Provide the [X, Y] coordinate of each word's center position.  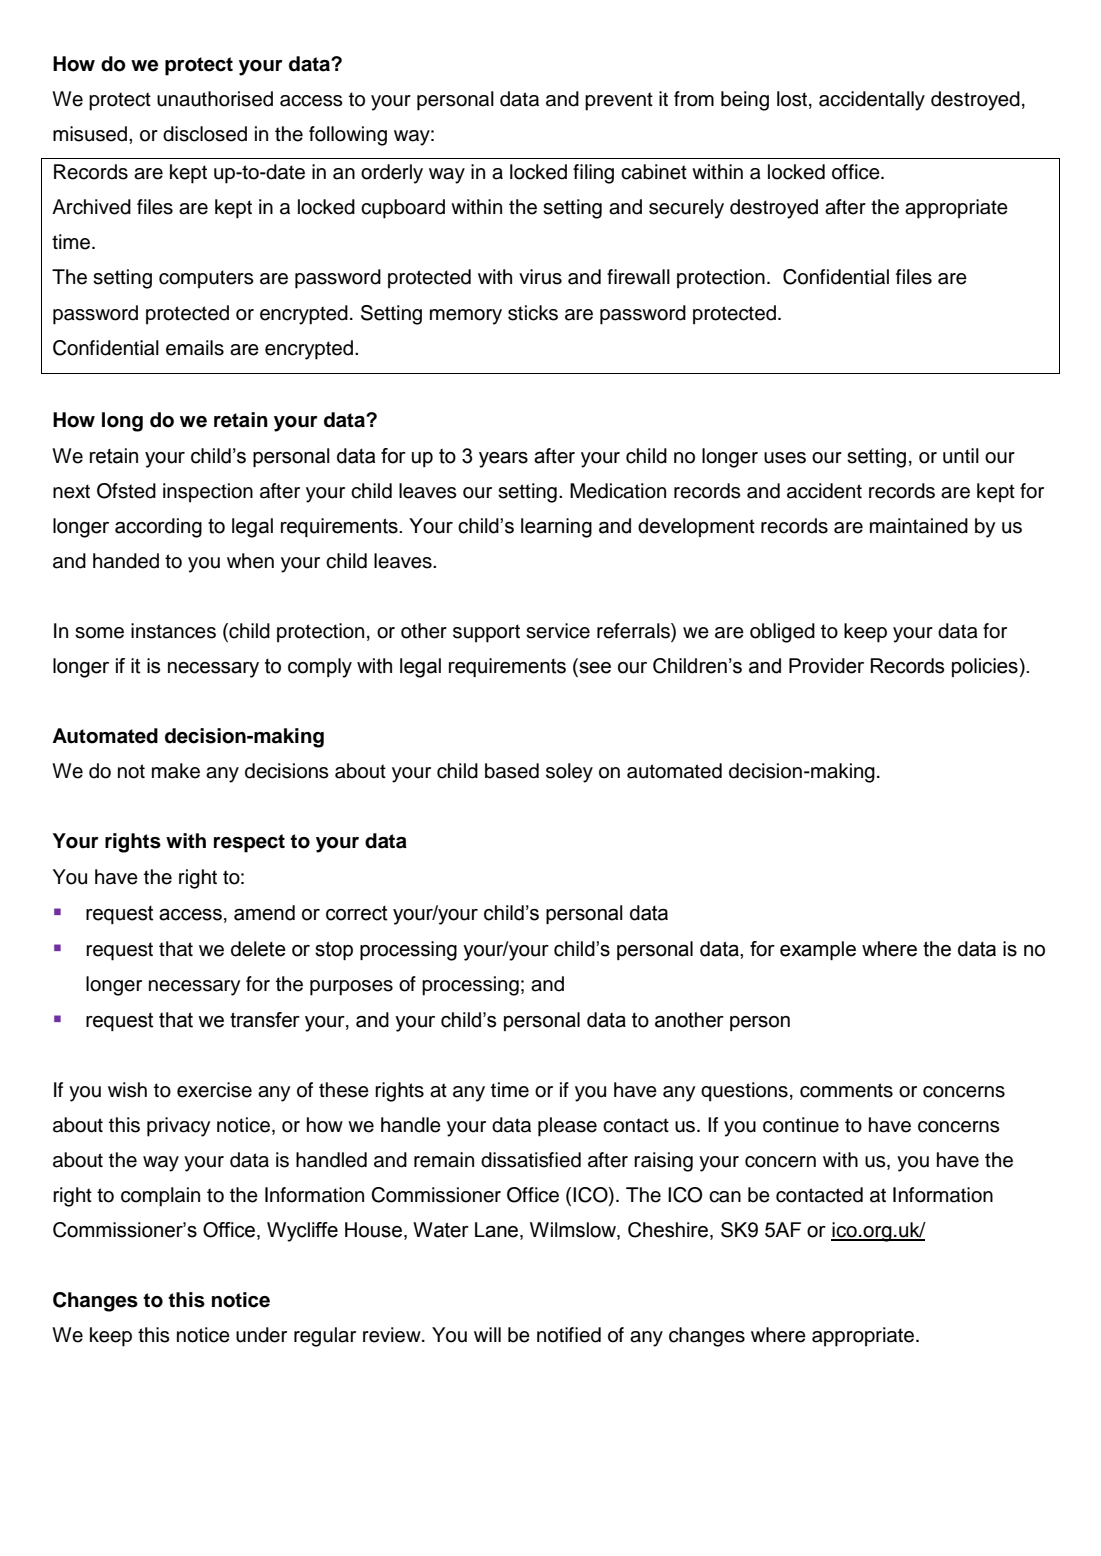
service [558, 631]
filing [593, 174]
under [261, 1335]
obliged [782, 633]
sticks [533, 313]
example [818, 950]
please [567, 1127]
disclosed [205, 134]
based [512, 771]
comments [846, 1090]
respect [249, 843]
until [961, 456]
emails [195, 348]
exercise [214, 1090]
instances [173, 631]
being [745, 101]
